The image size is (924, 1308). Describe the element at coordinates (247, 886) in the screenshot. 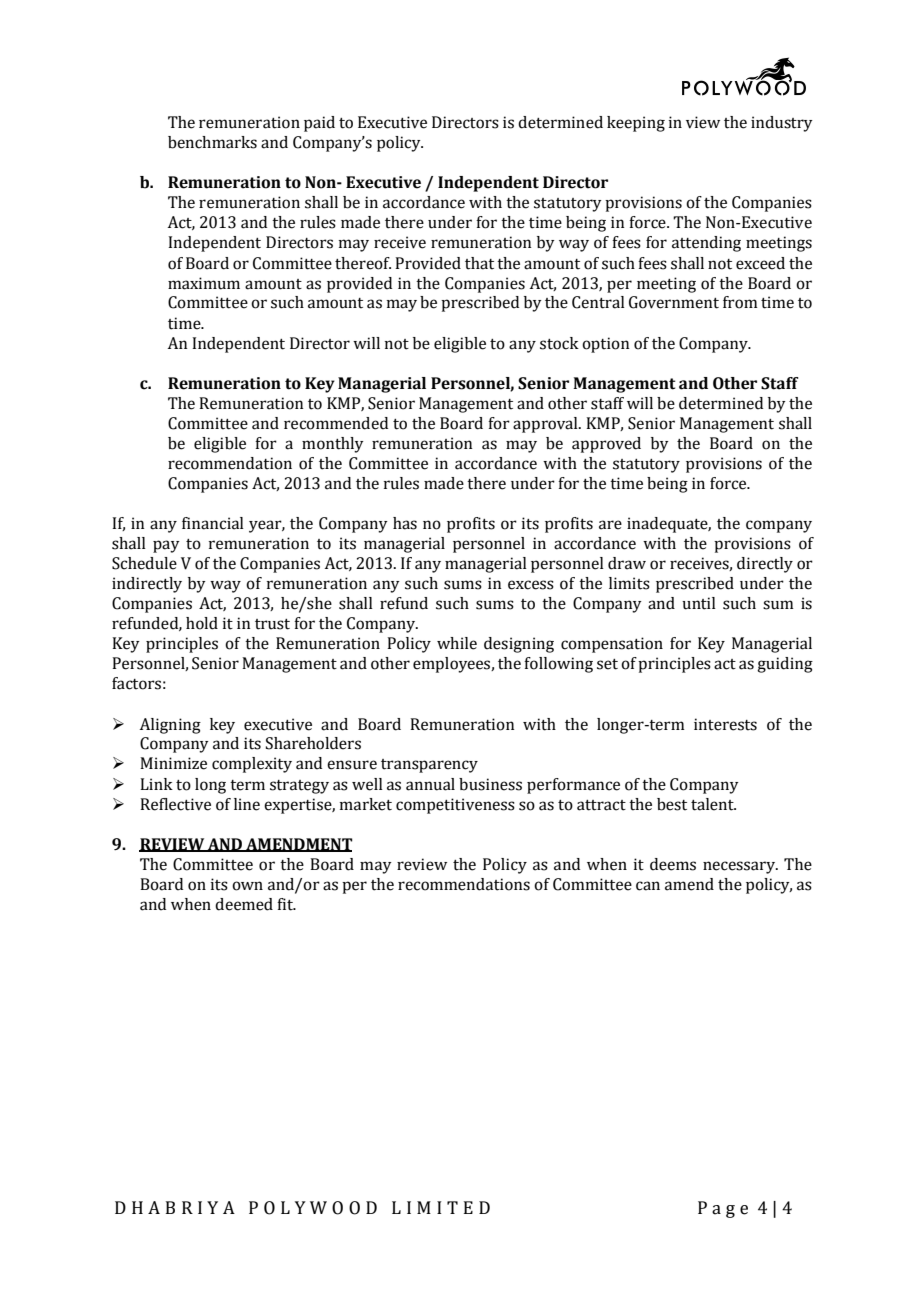

I see `own` at that location.
